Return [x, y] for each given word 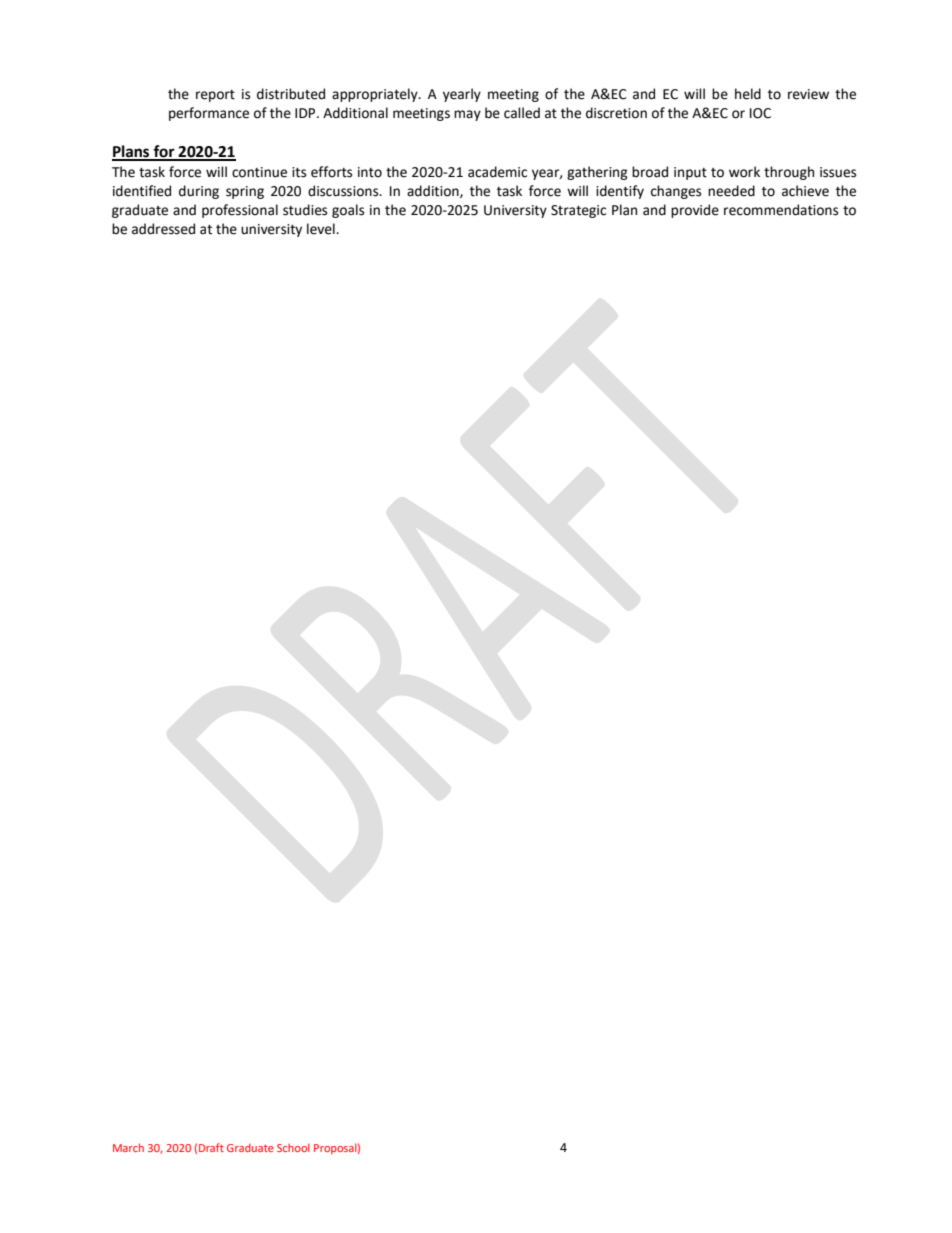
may [467, 115]
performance [209, 114]
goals [348, 211]
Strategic [578, 211]
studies [305, 210]
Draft [211, 1147]
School [293, 1148]
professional [240, 211]
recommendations [781, 210]
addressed [163, 229]
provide [695, 211]
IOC [760, 113]
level [322, 229]
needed [731, 191]
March [128, 1147]
